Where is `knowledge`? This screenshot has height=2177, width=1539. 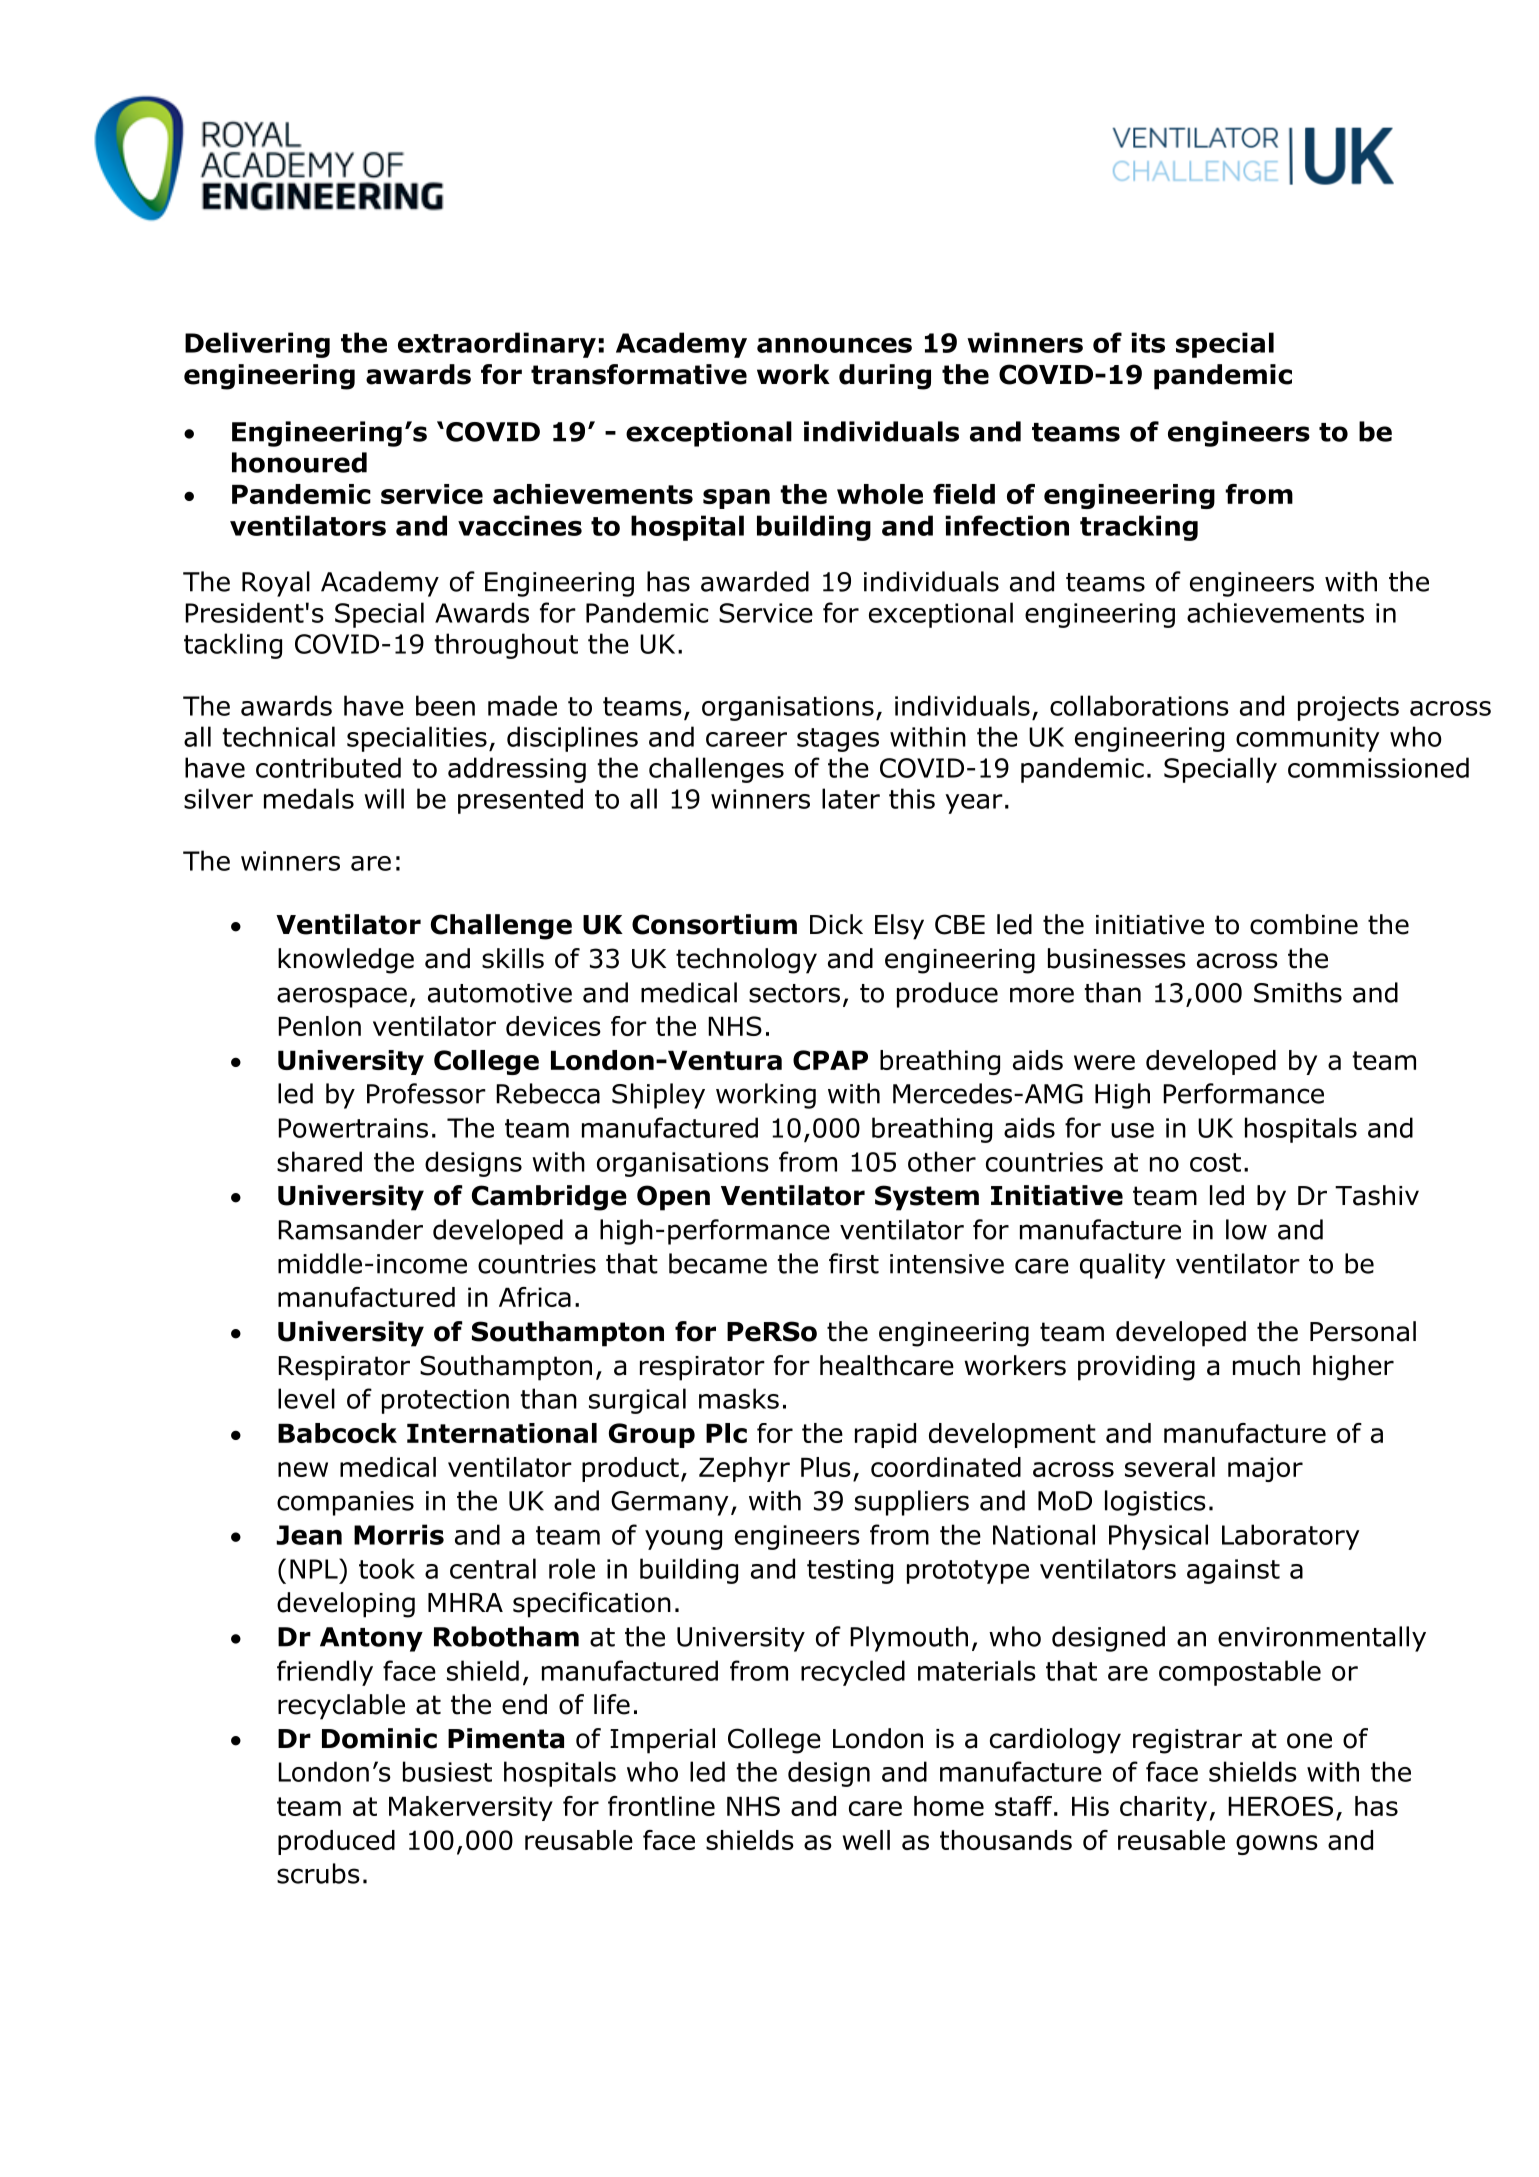 knowledge is located at coordinates (346, 961).
